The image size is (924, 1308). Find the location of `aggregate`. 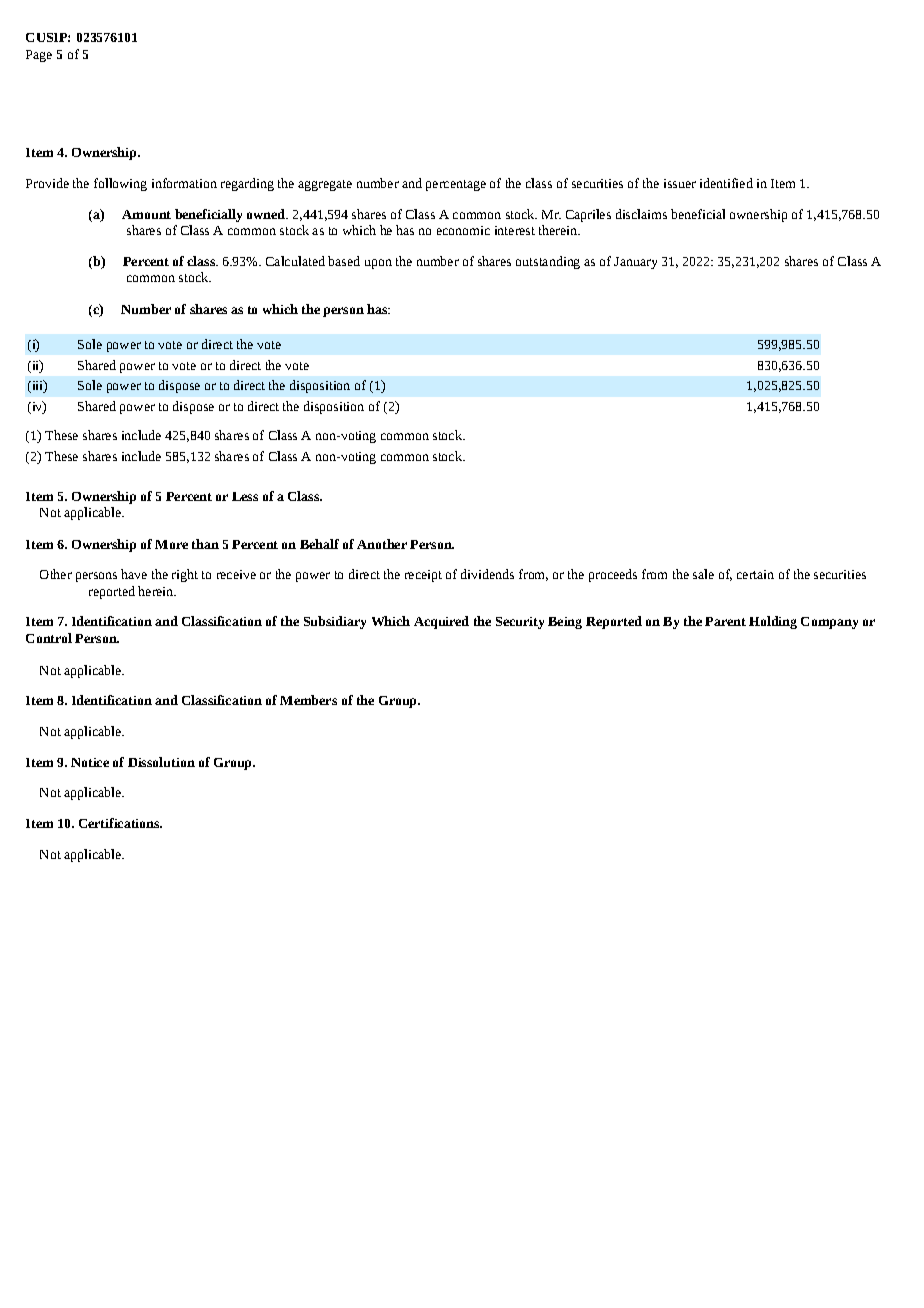

aggregate is located at coordinates (325, 185).
